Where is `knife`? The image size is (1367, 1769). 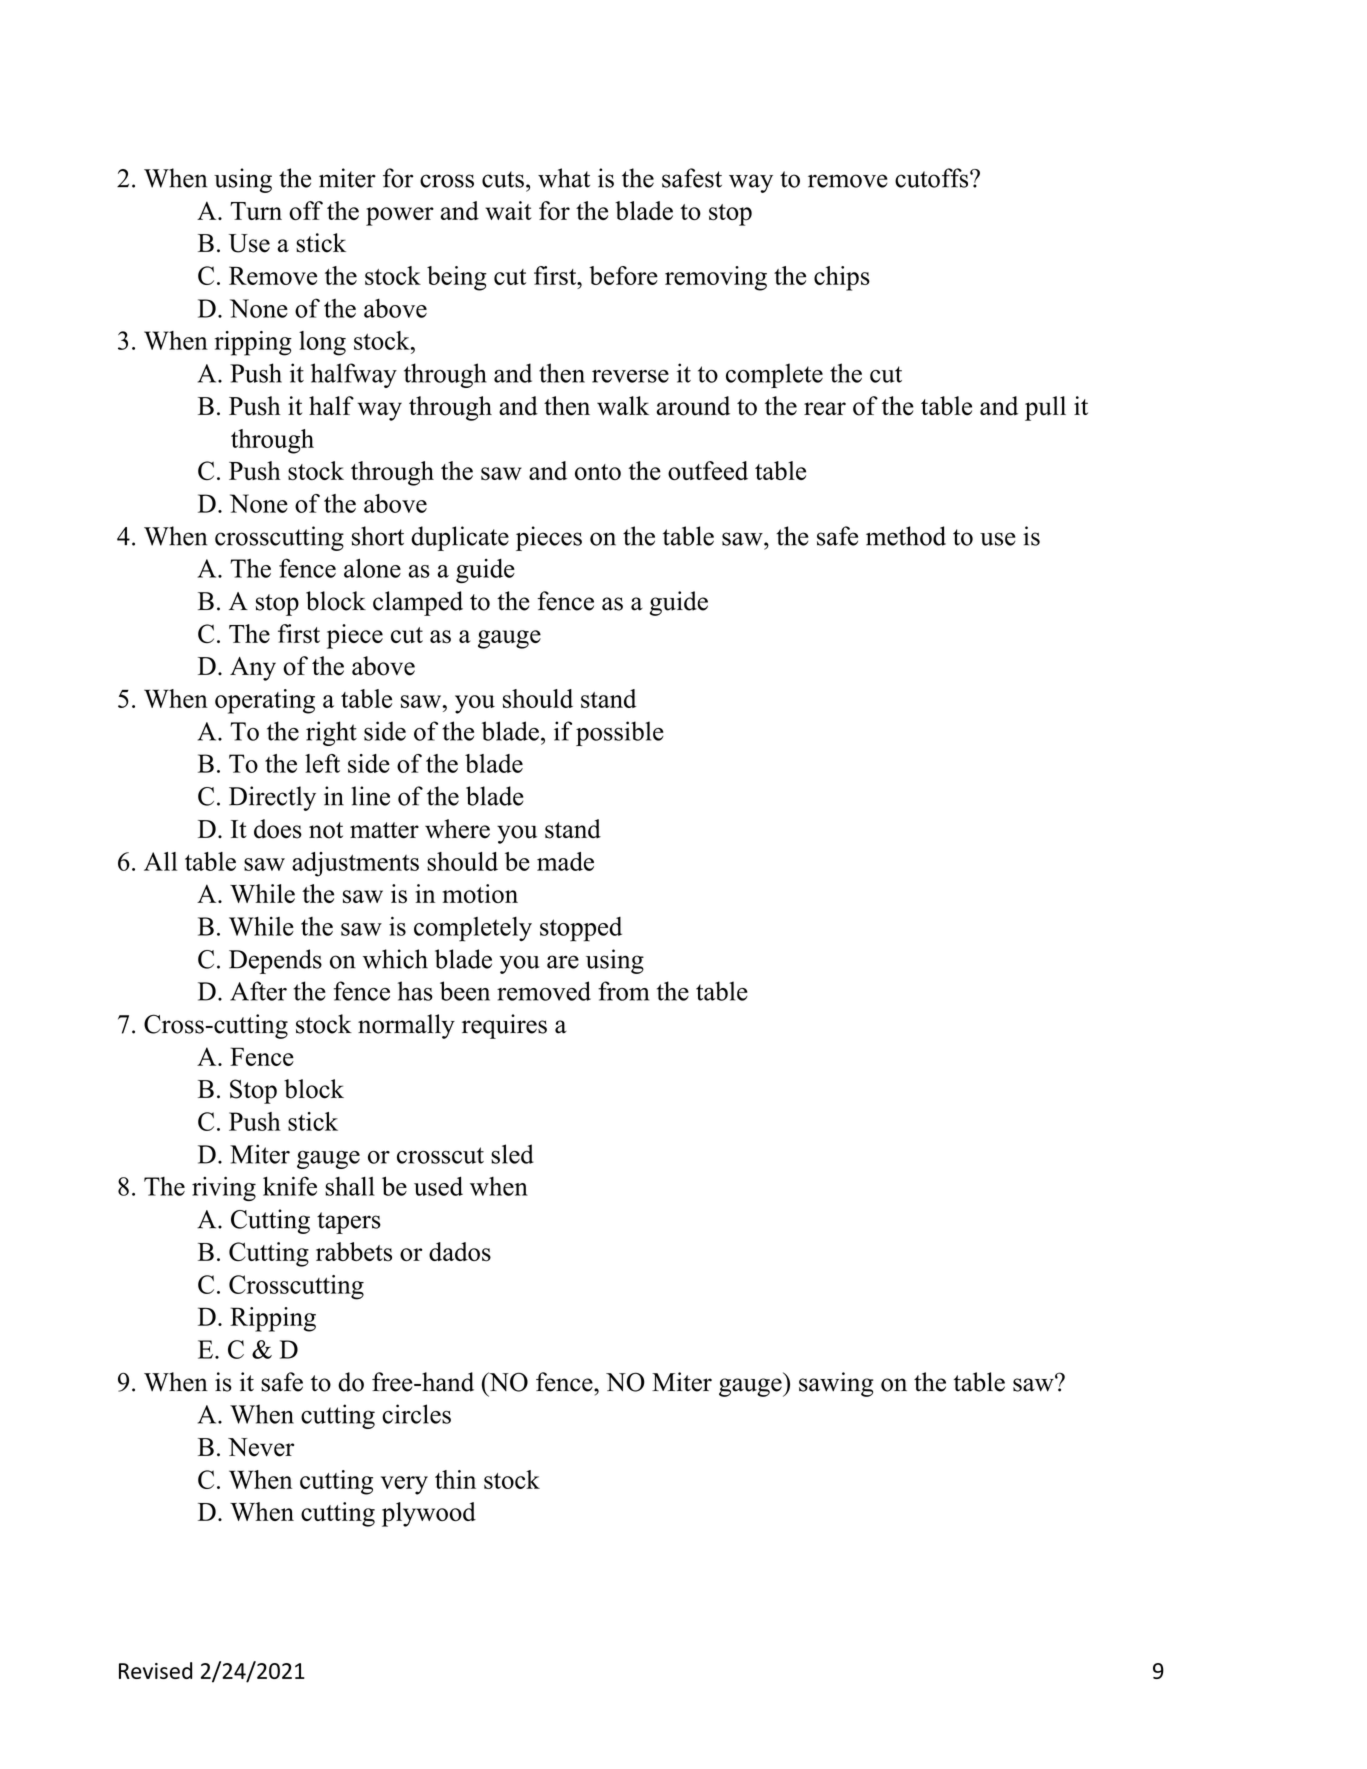 knife is located at coordinates (290, 1186).
